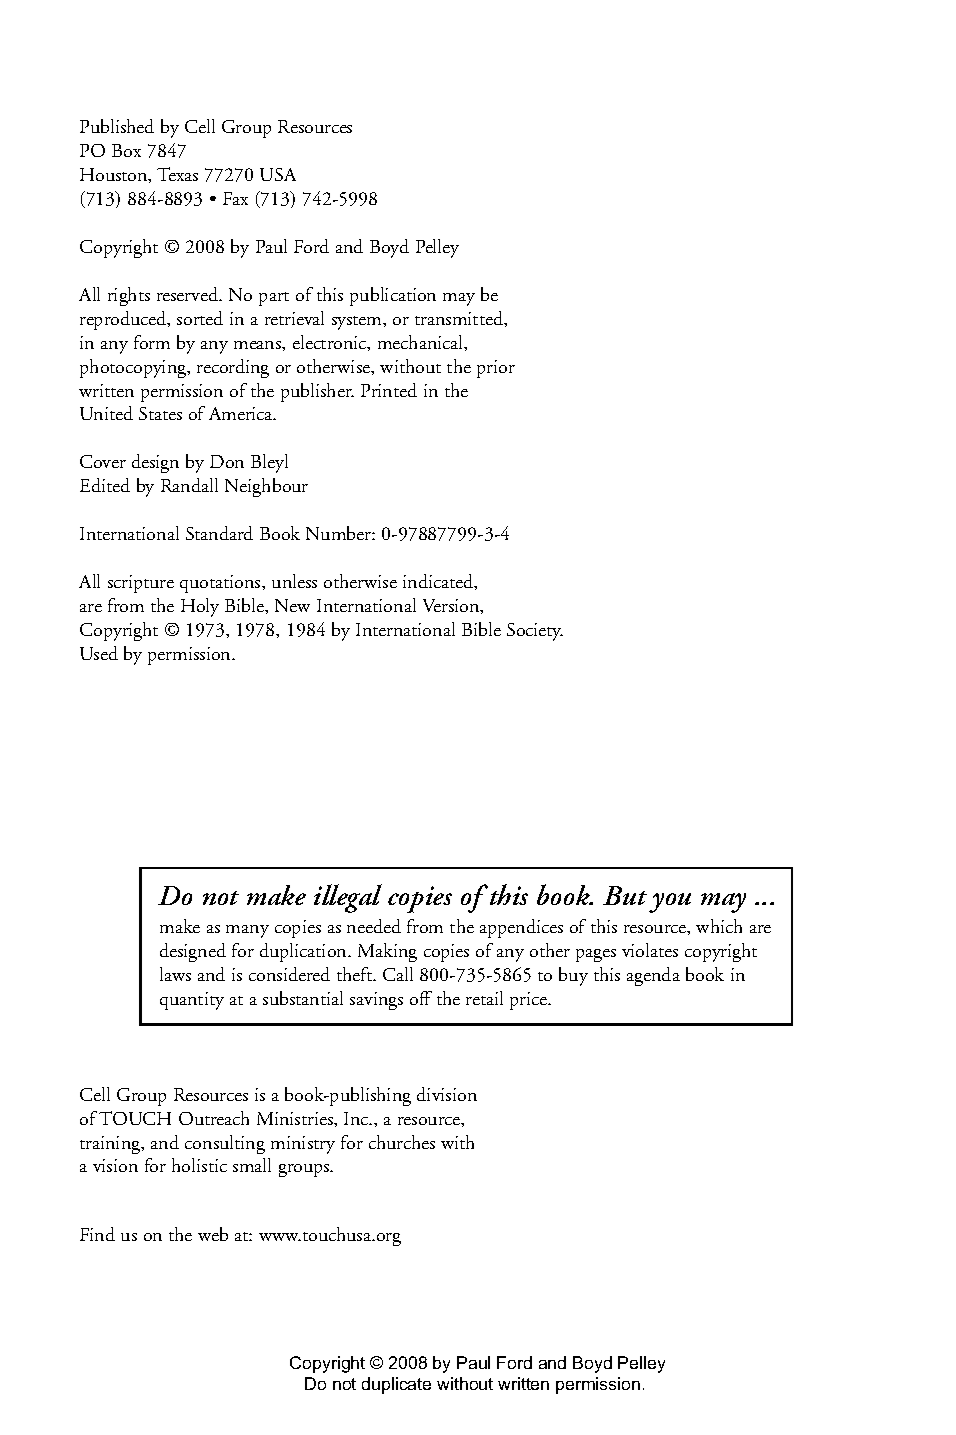 The height and width of the document is (1435, 956). I want to click on publication, so click(393, 296).
